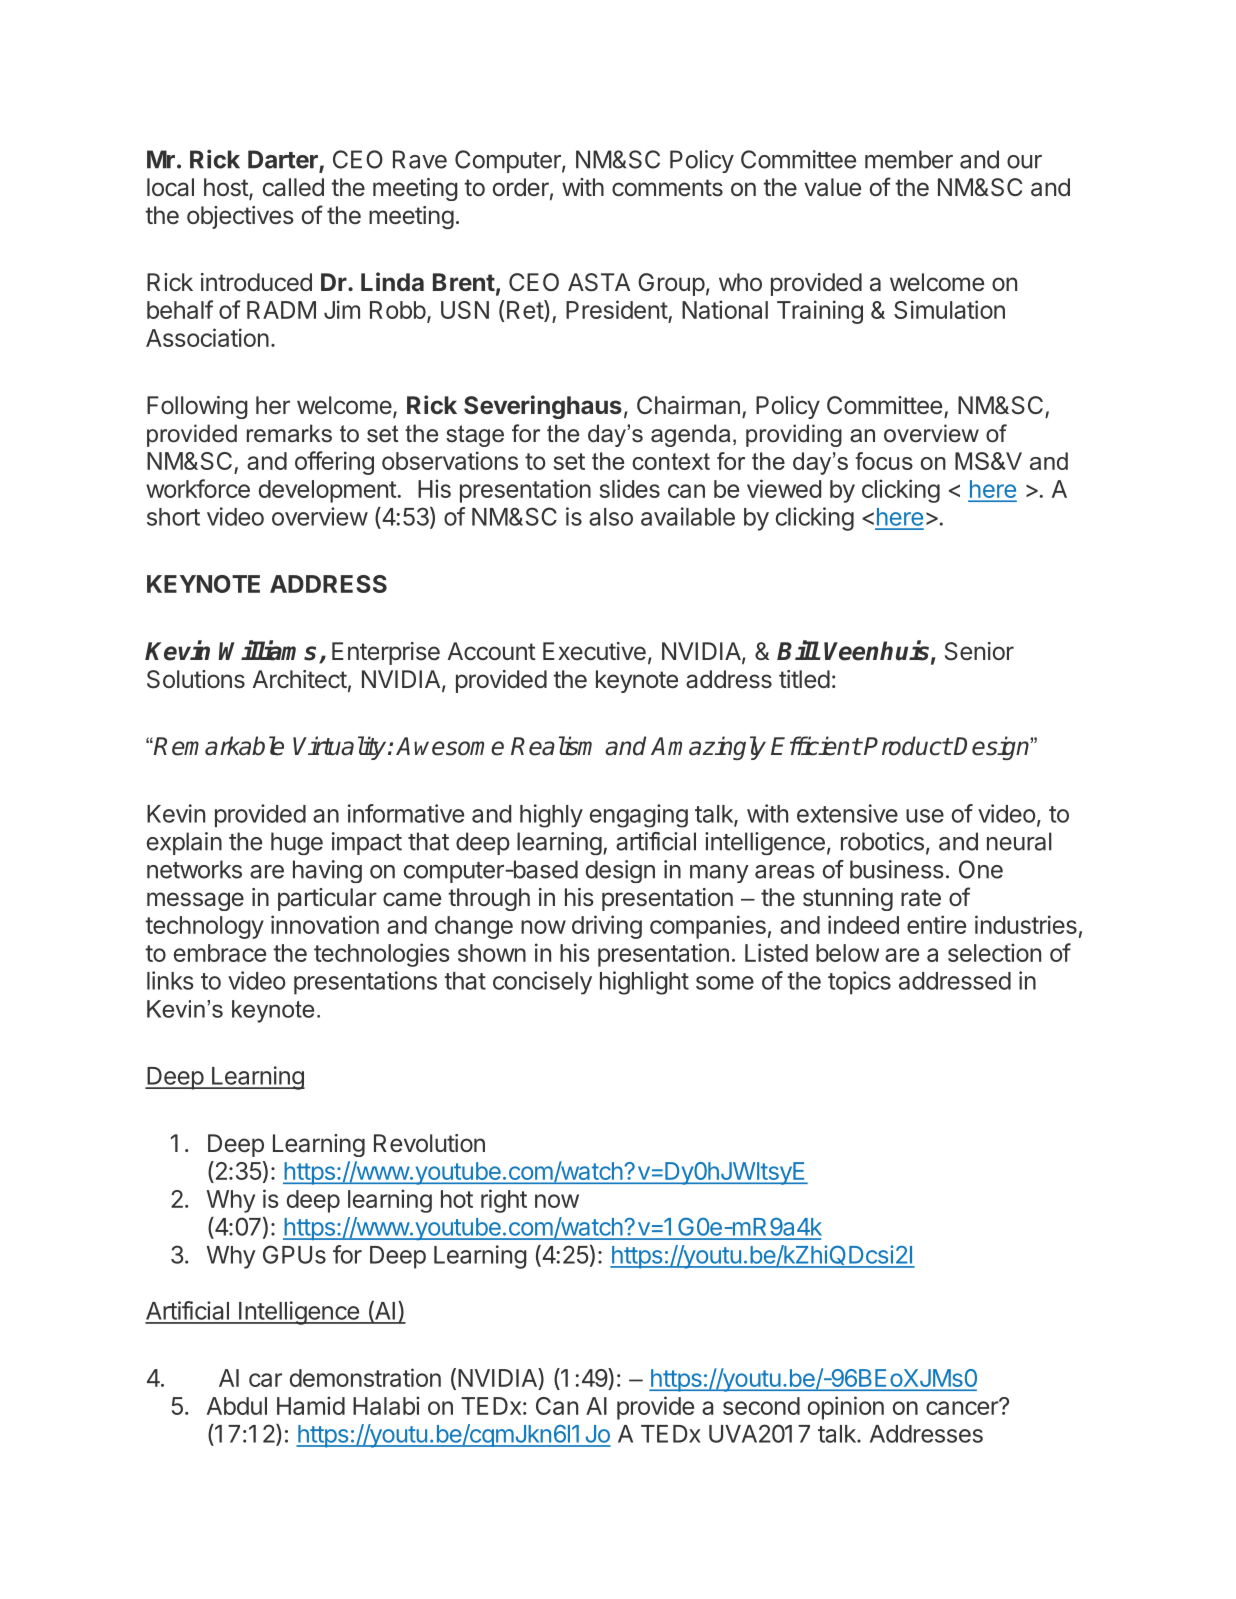  I want to click on Remarkable, so click(218, 746).
